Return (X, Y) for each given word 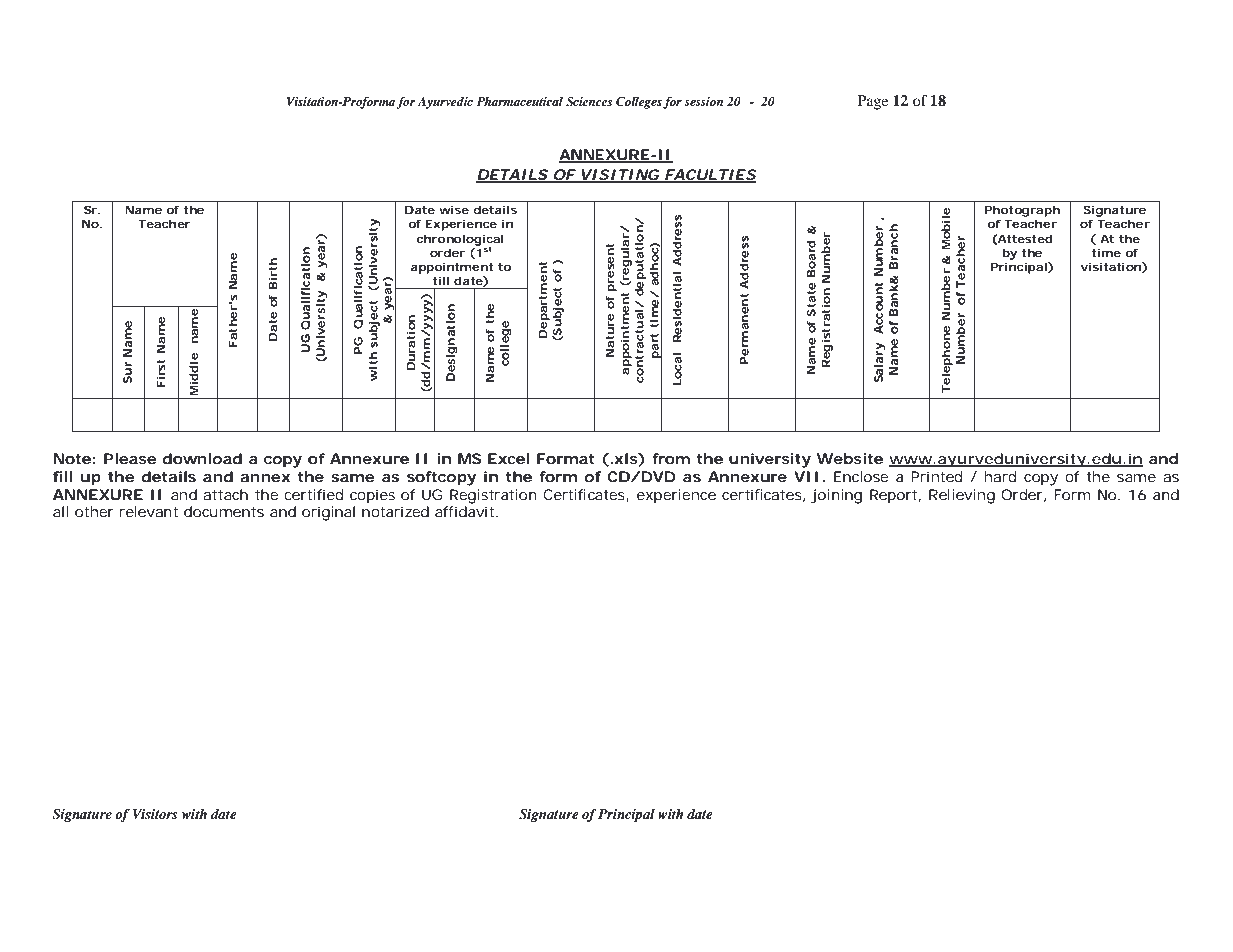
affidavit (466, 511)
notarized (395, 511)
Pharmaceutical (519, 101)
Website (850, 458)
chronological (460, 241)
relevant (149, 511)
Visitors (155, 814)
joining (836, 496)
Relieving (962, 496)
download (202, 458)
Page (873, 102)
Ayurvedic (445, 103)
